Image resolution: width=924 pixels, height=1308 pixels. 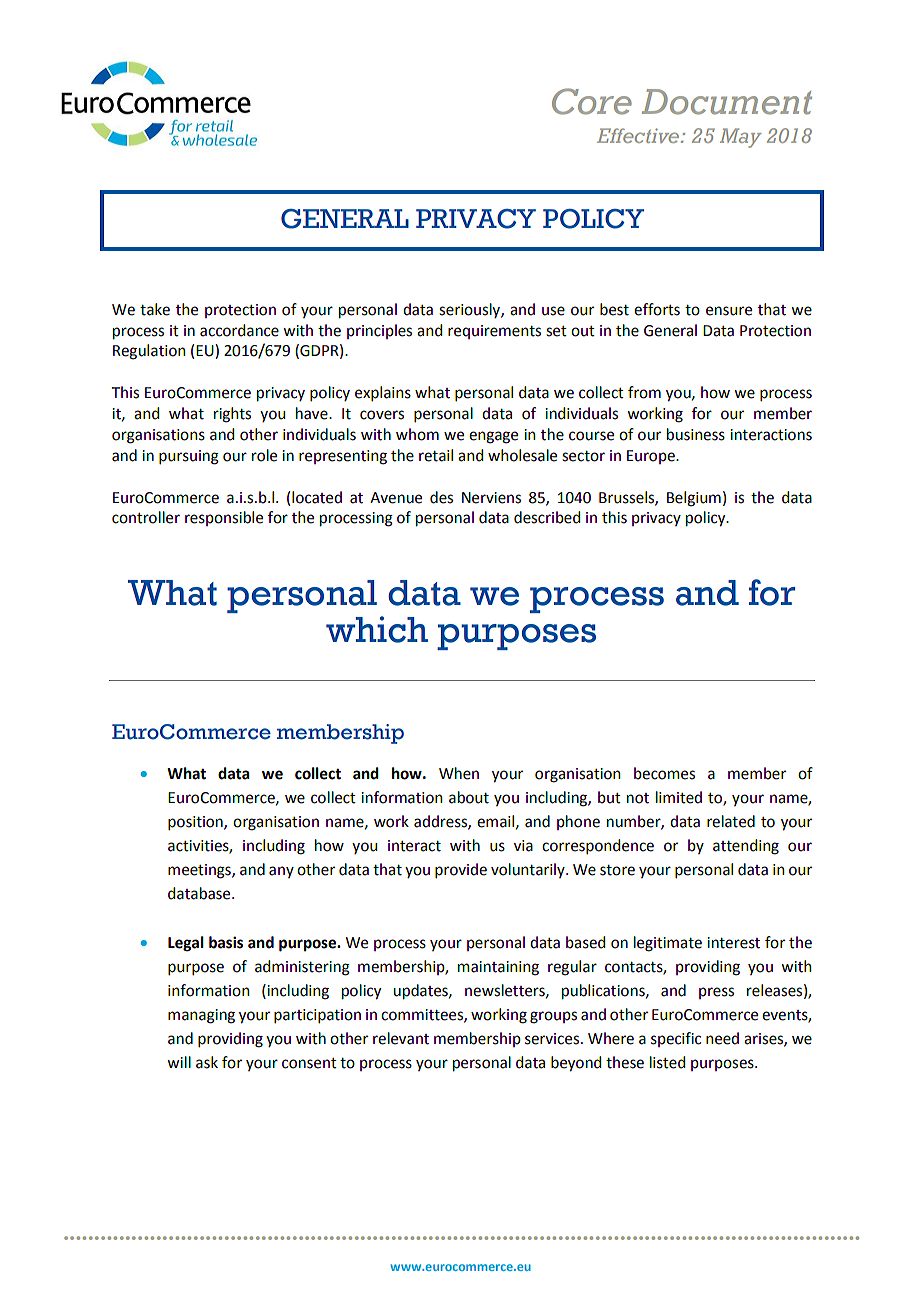 I want to click on becomes, so click(x=664, y=773).
